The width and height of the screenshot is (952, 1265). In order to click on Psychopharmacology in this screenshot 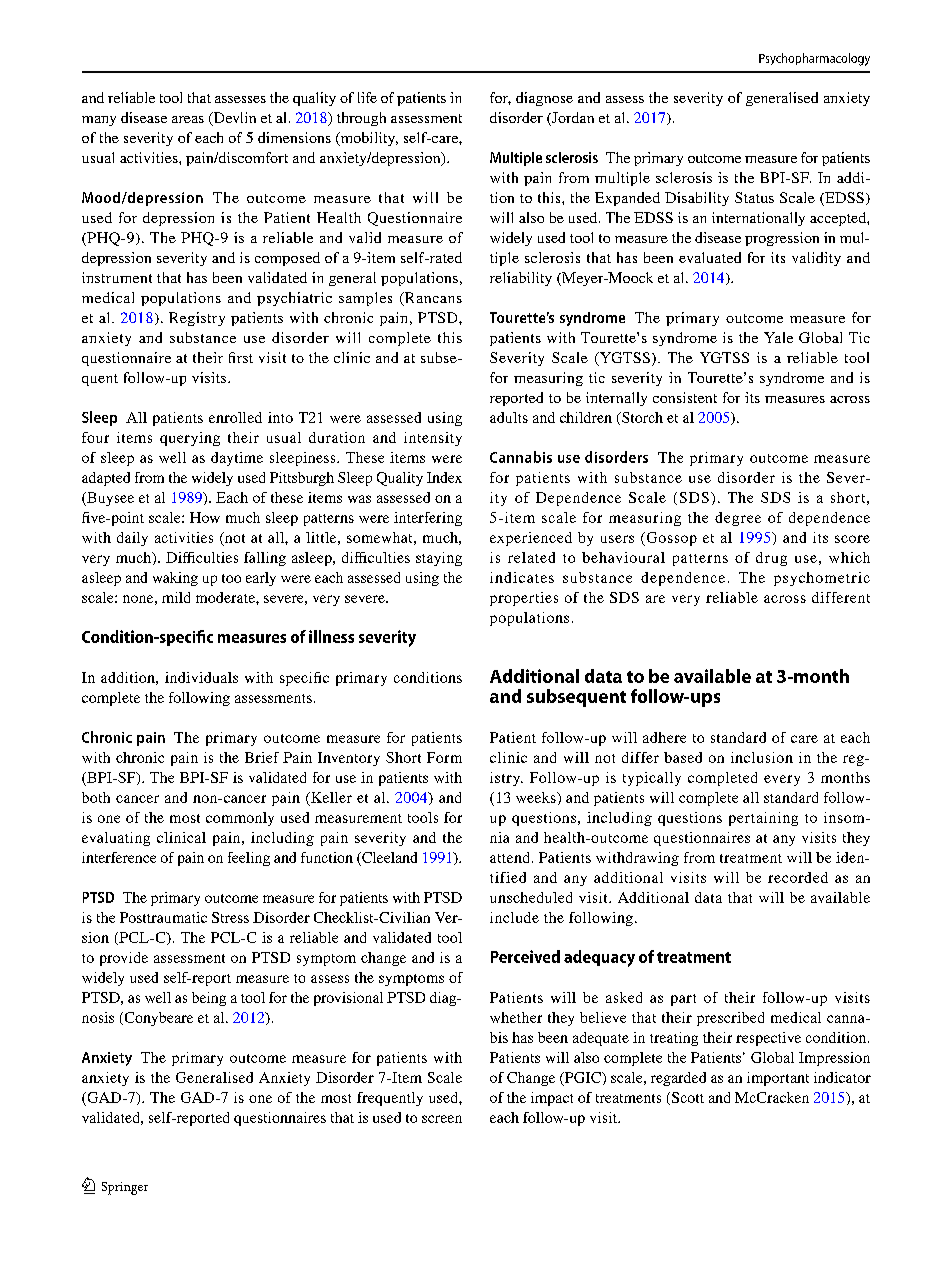, I will do `click(814, 59)`.
